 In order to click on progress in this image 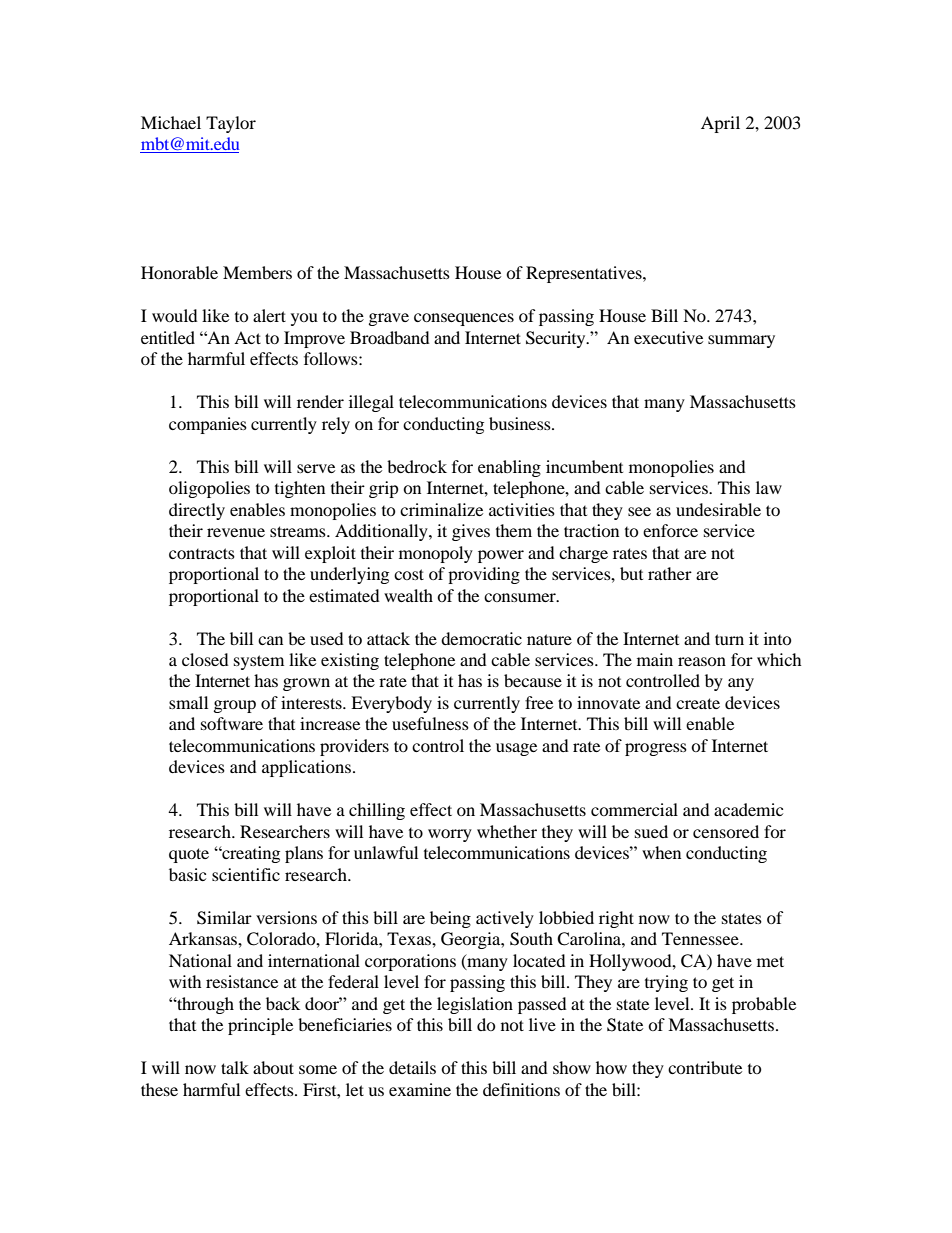, I will do `click(656, 749)`.
